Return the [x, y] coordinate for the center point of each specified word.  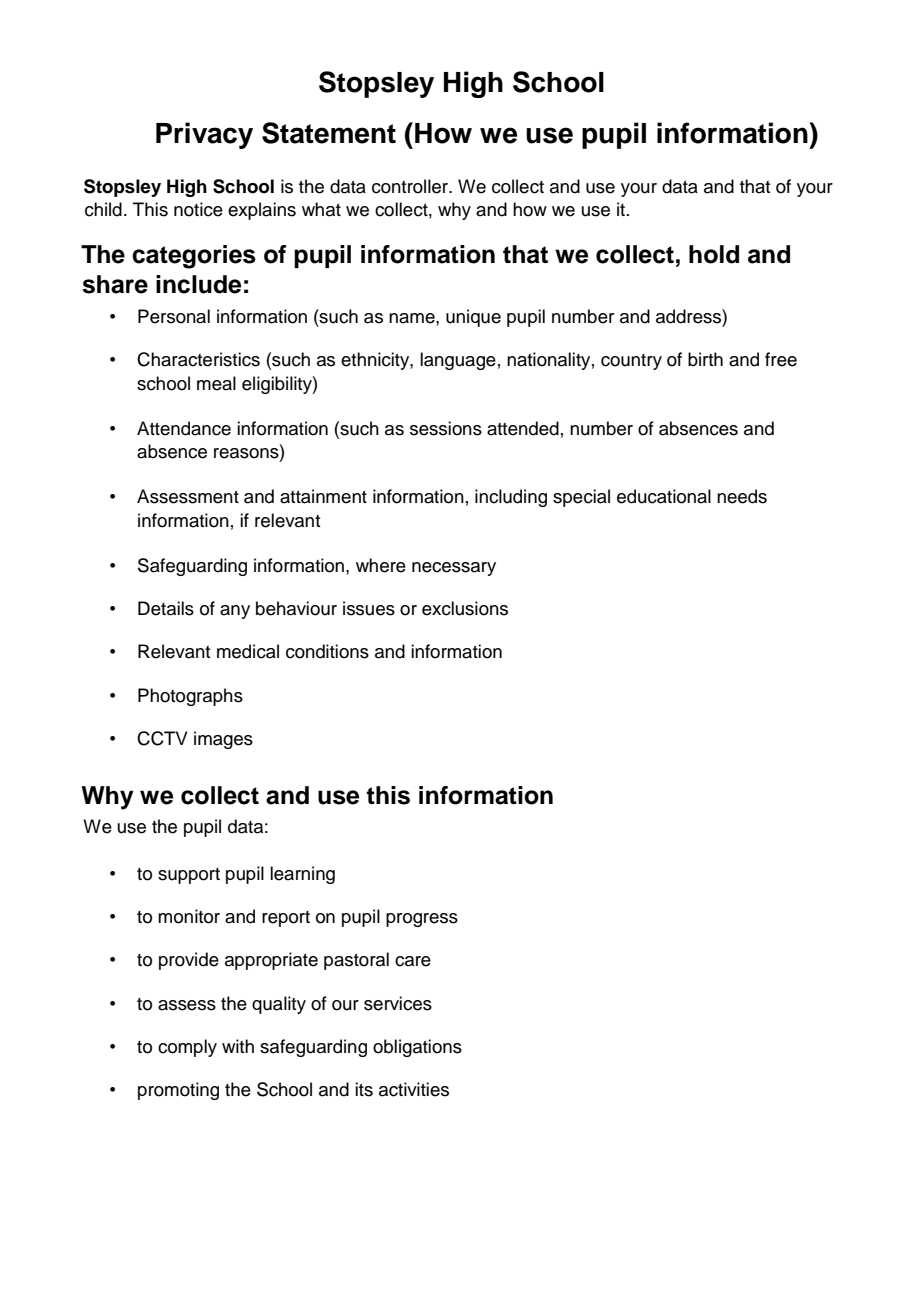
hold [714, 254]
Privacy [204, 135]
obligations [417, 1048]
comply [187, 1048]
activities [414, 1089]
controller [411, 186]
